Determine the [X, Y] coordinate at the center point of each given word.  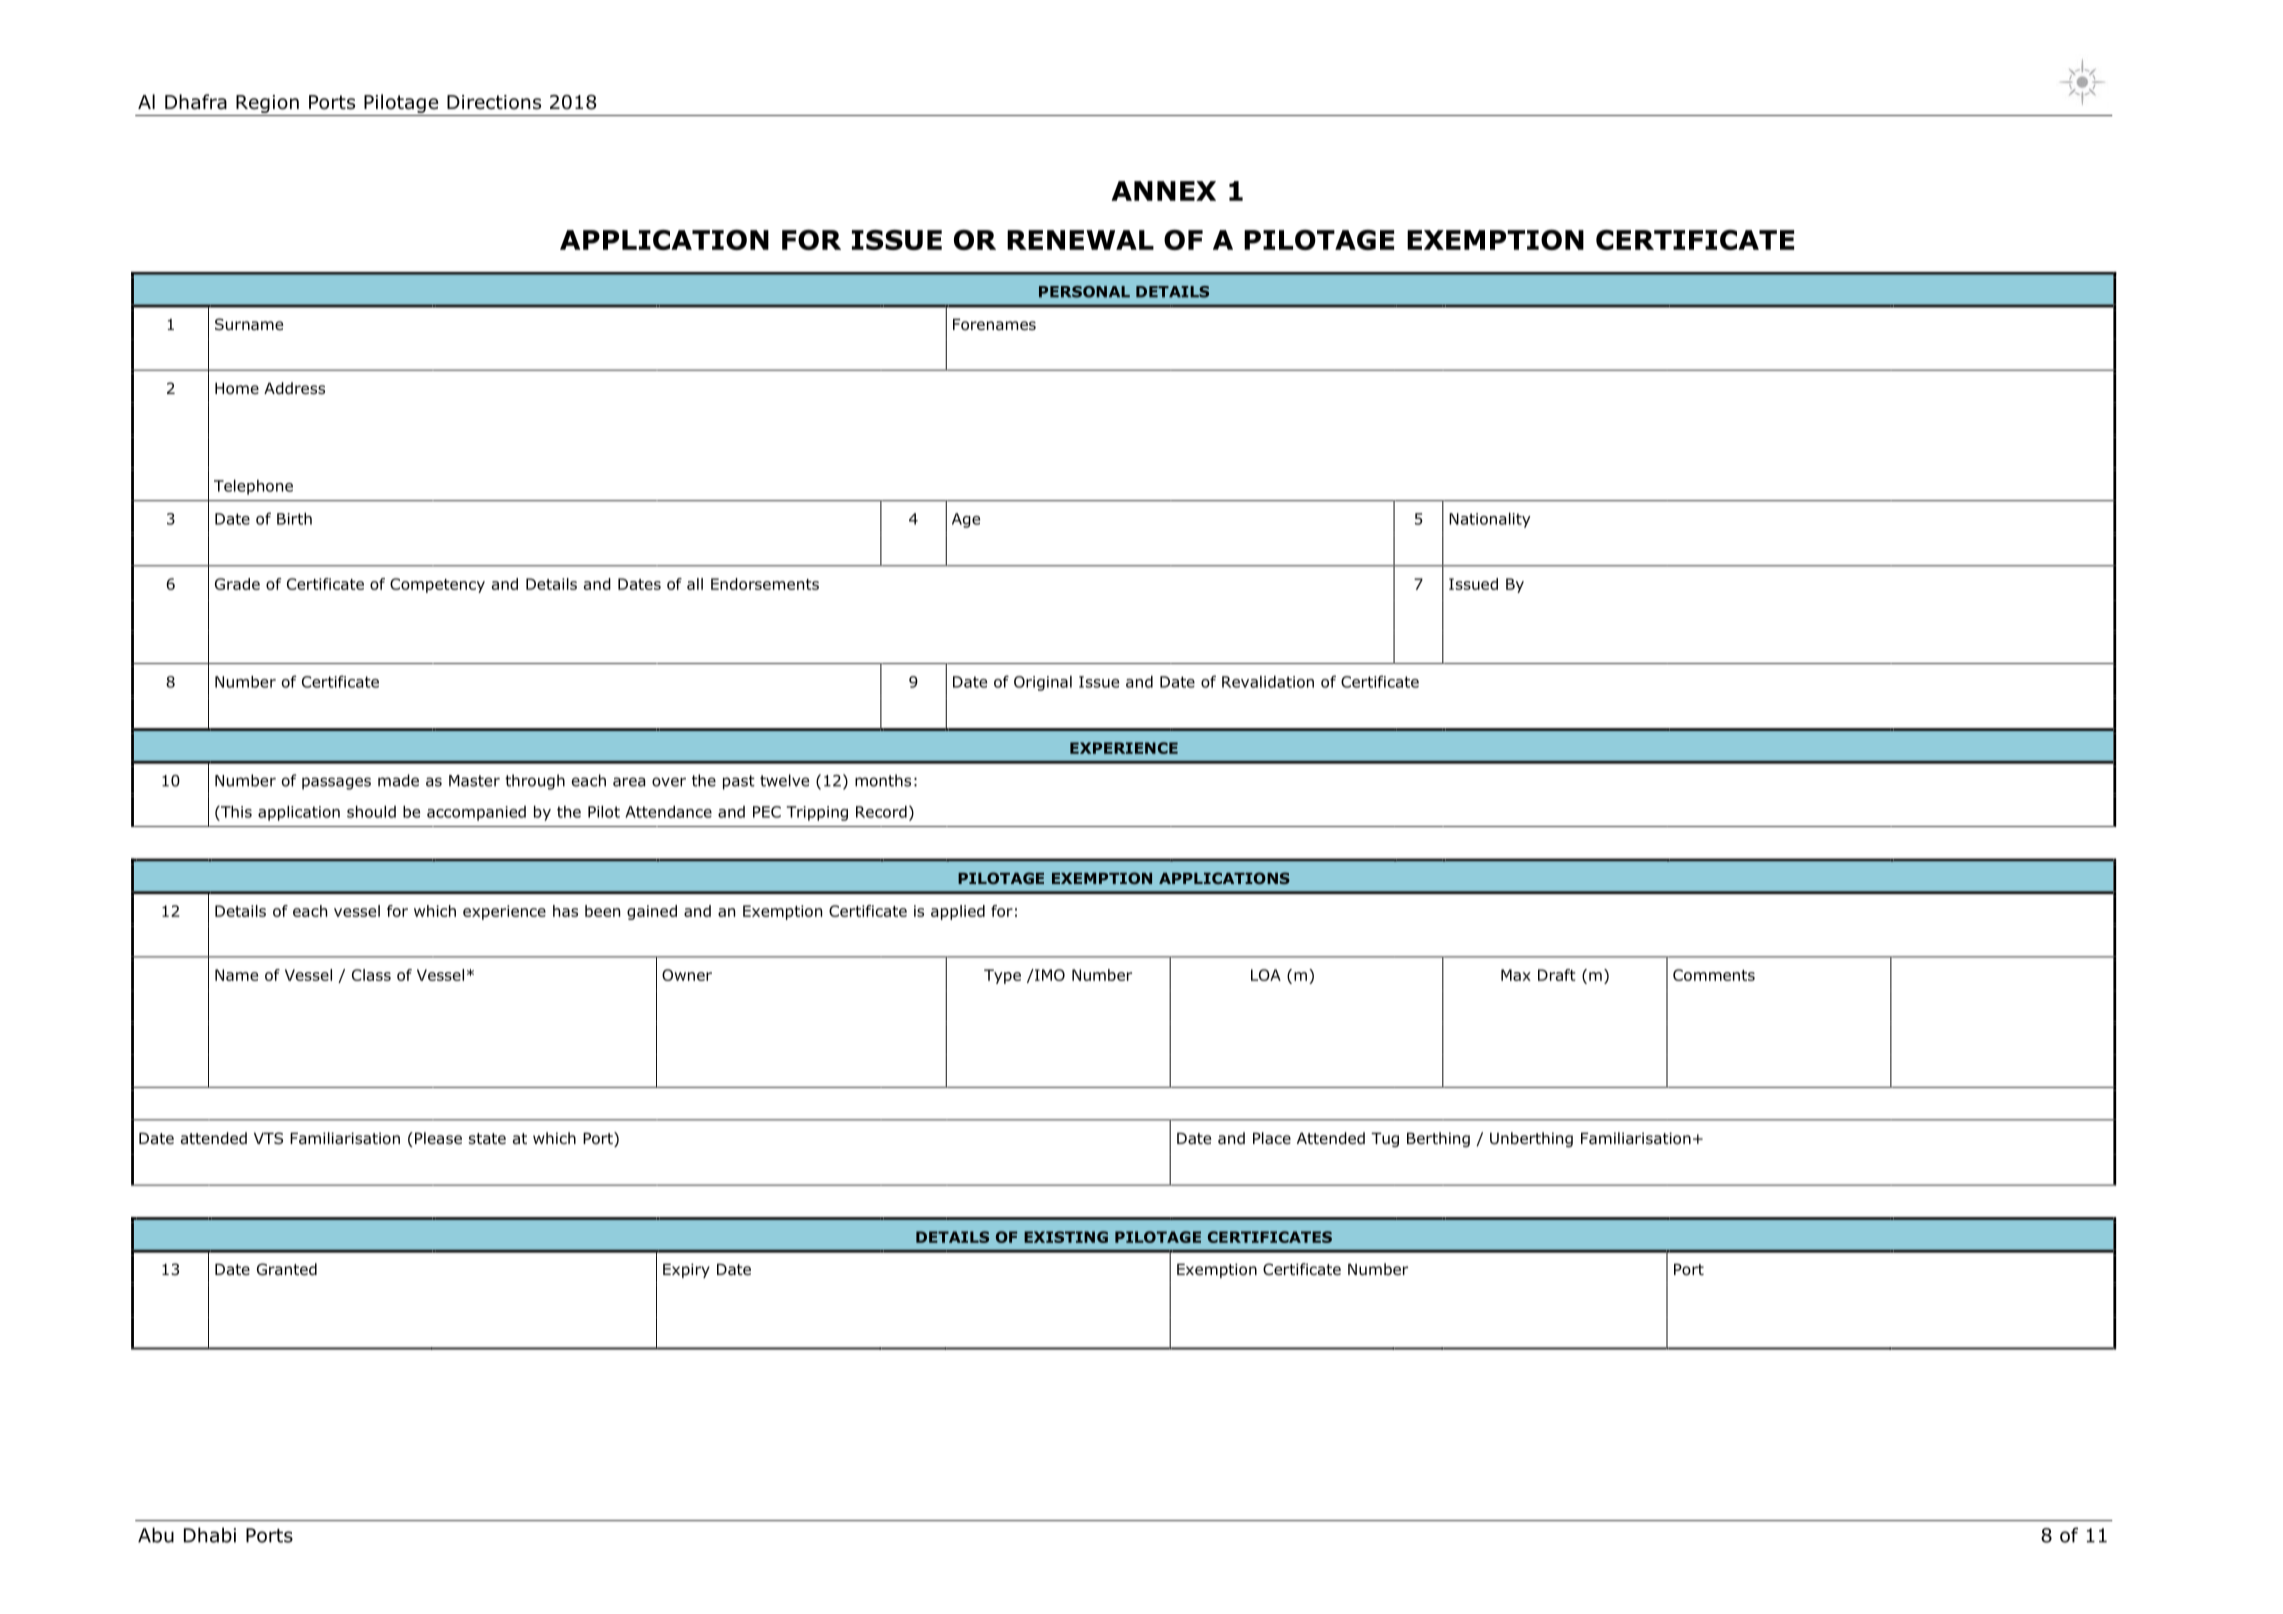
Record [881, 811]
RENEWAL [1080, 240]
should [371, 811]
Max [1516, 975]
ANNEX [1163, 191]
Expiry [686, 1270]
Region [267, 104]
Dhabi [210, 1535]
